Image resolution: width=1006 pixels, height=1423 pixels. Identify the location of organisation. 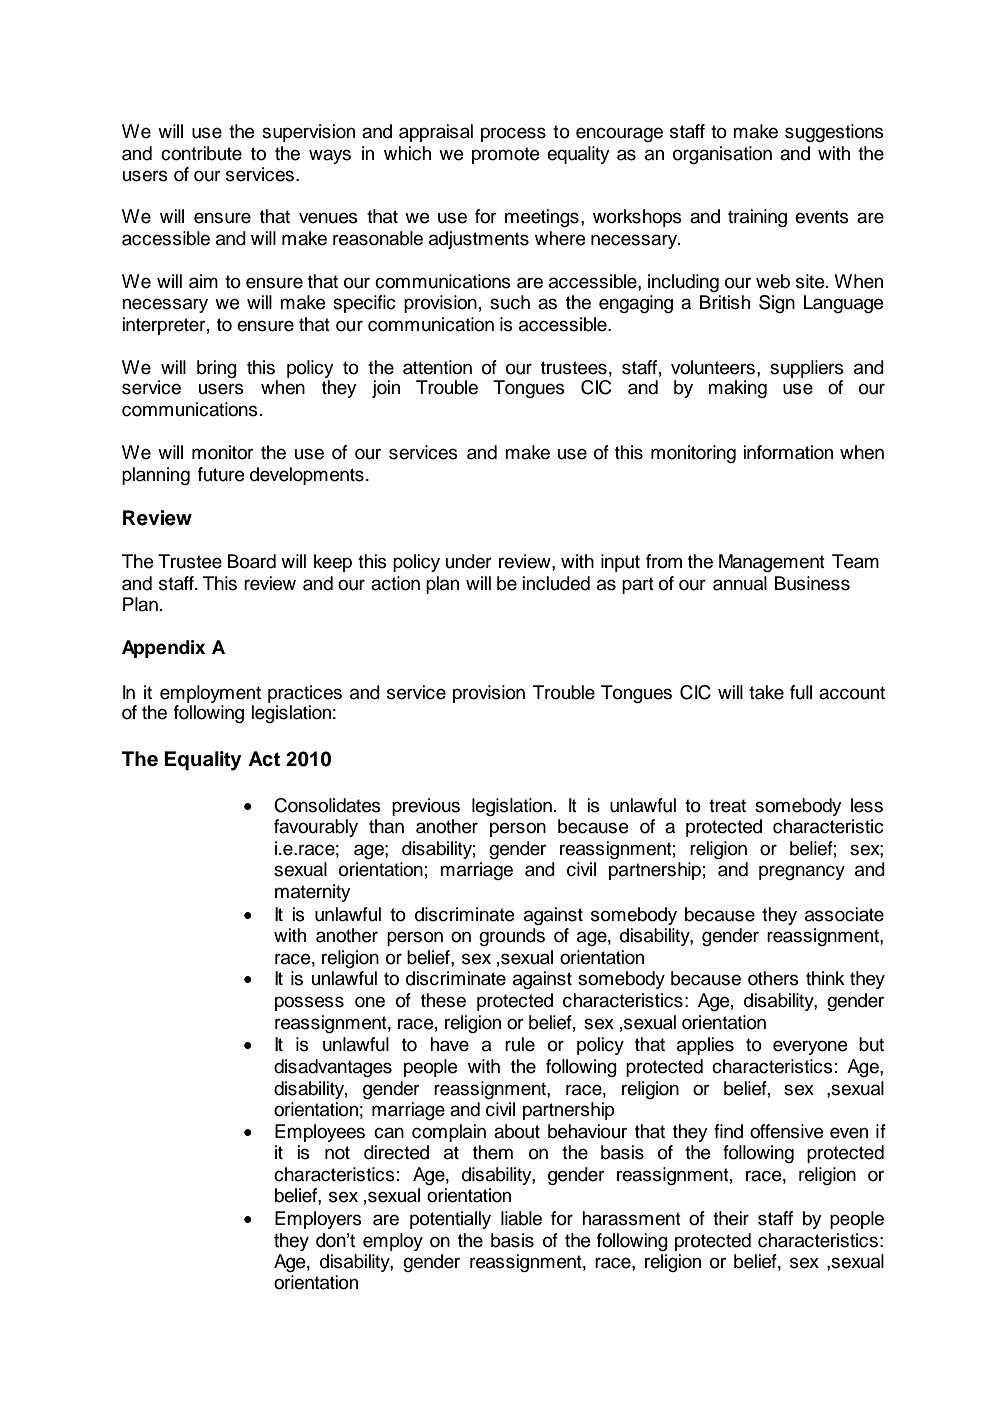
(722, 155).
